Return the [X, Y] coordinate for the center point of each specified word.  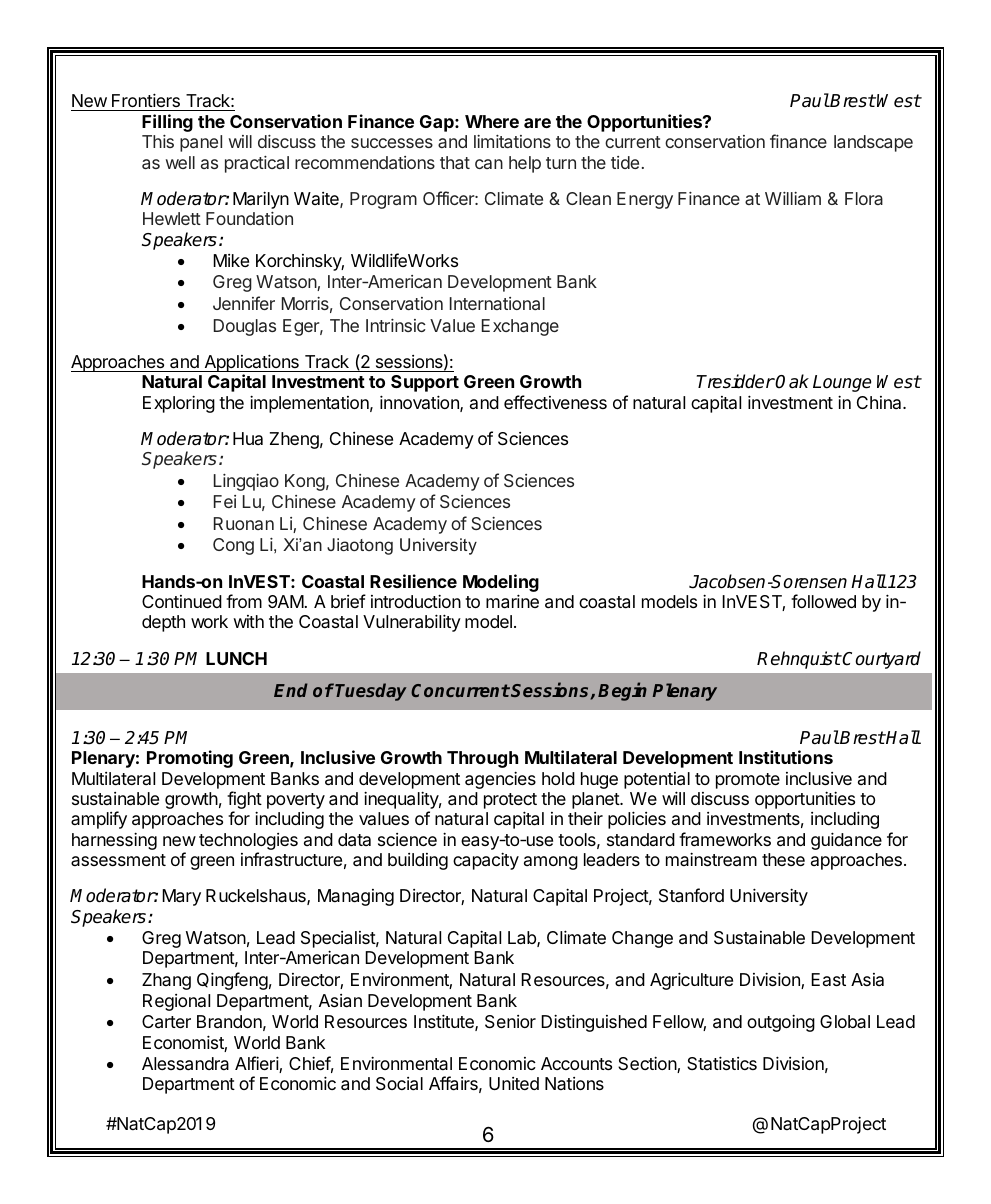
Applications [251, 364]
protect [510, 802]
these [783, 859]
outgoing [781, 1023]
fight [244, 801]
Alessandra [185, 1064]
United [514, 1083]
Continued [182, 601]
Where [492, 121]
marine [512, 601]
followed [823, 601]
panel [201, 143]
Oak [792, 381]
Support [425, 383]
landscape [873, 143]
